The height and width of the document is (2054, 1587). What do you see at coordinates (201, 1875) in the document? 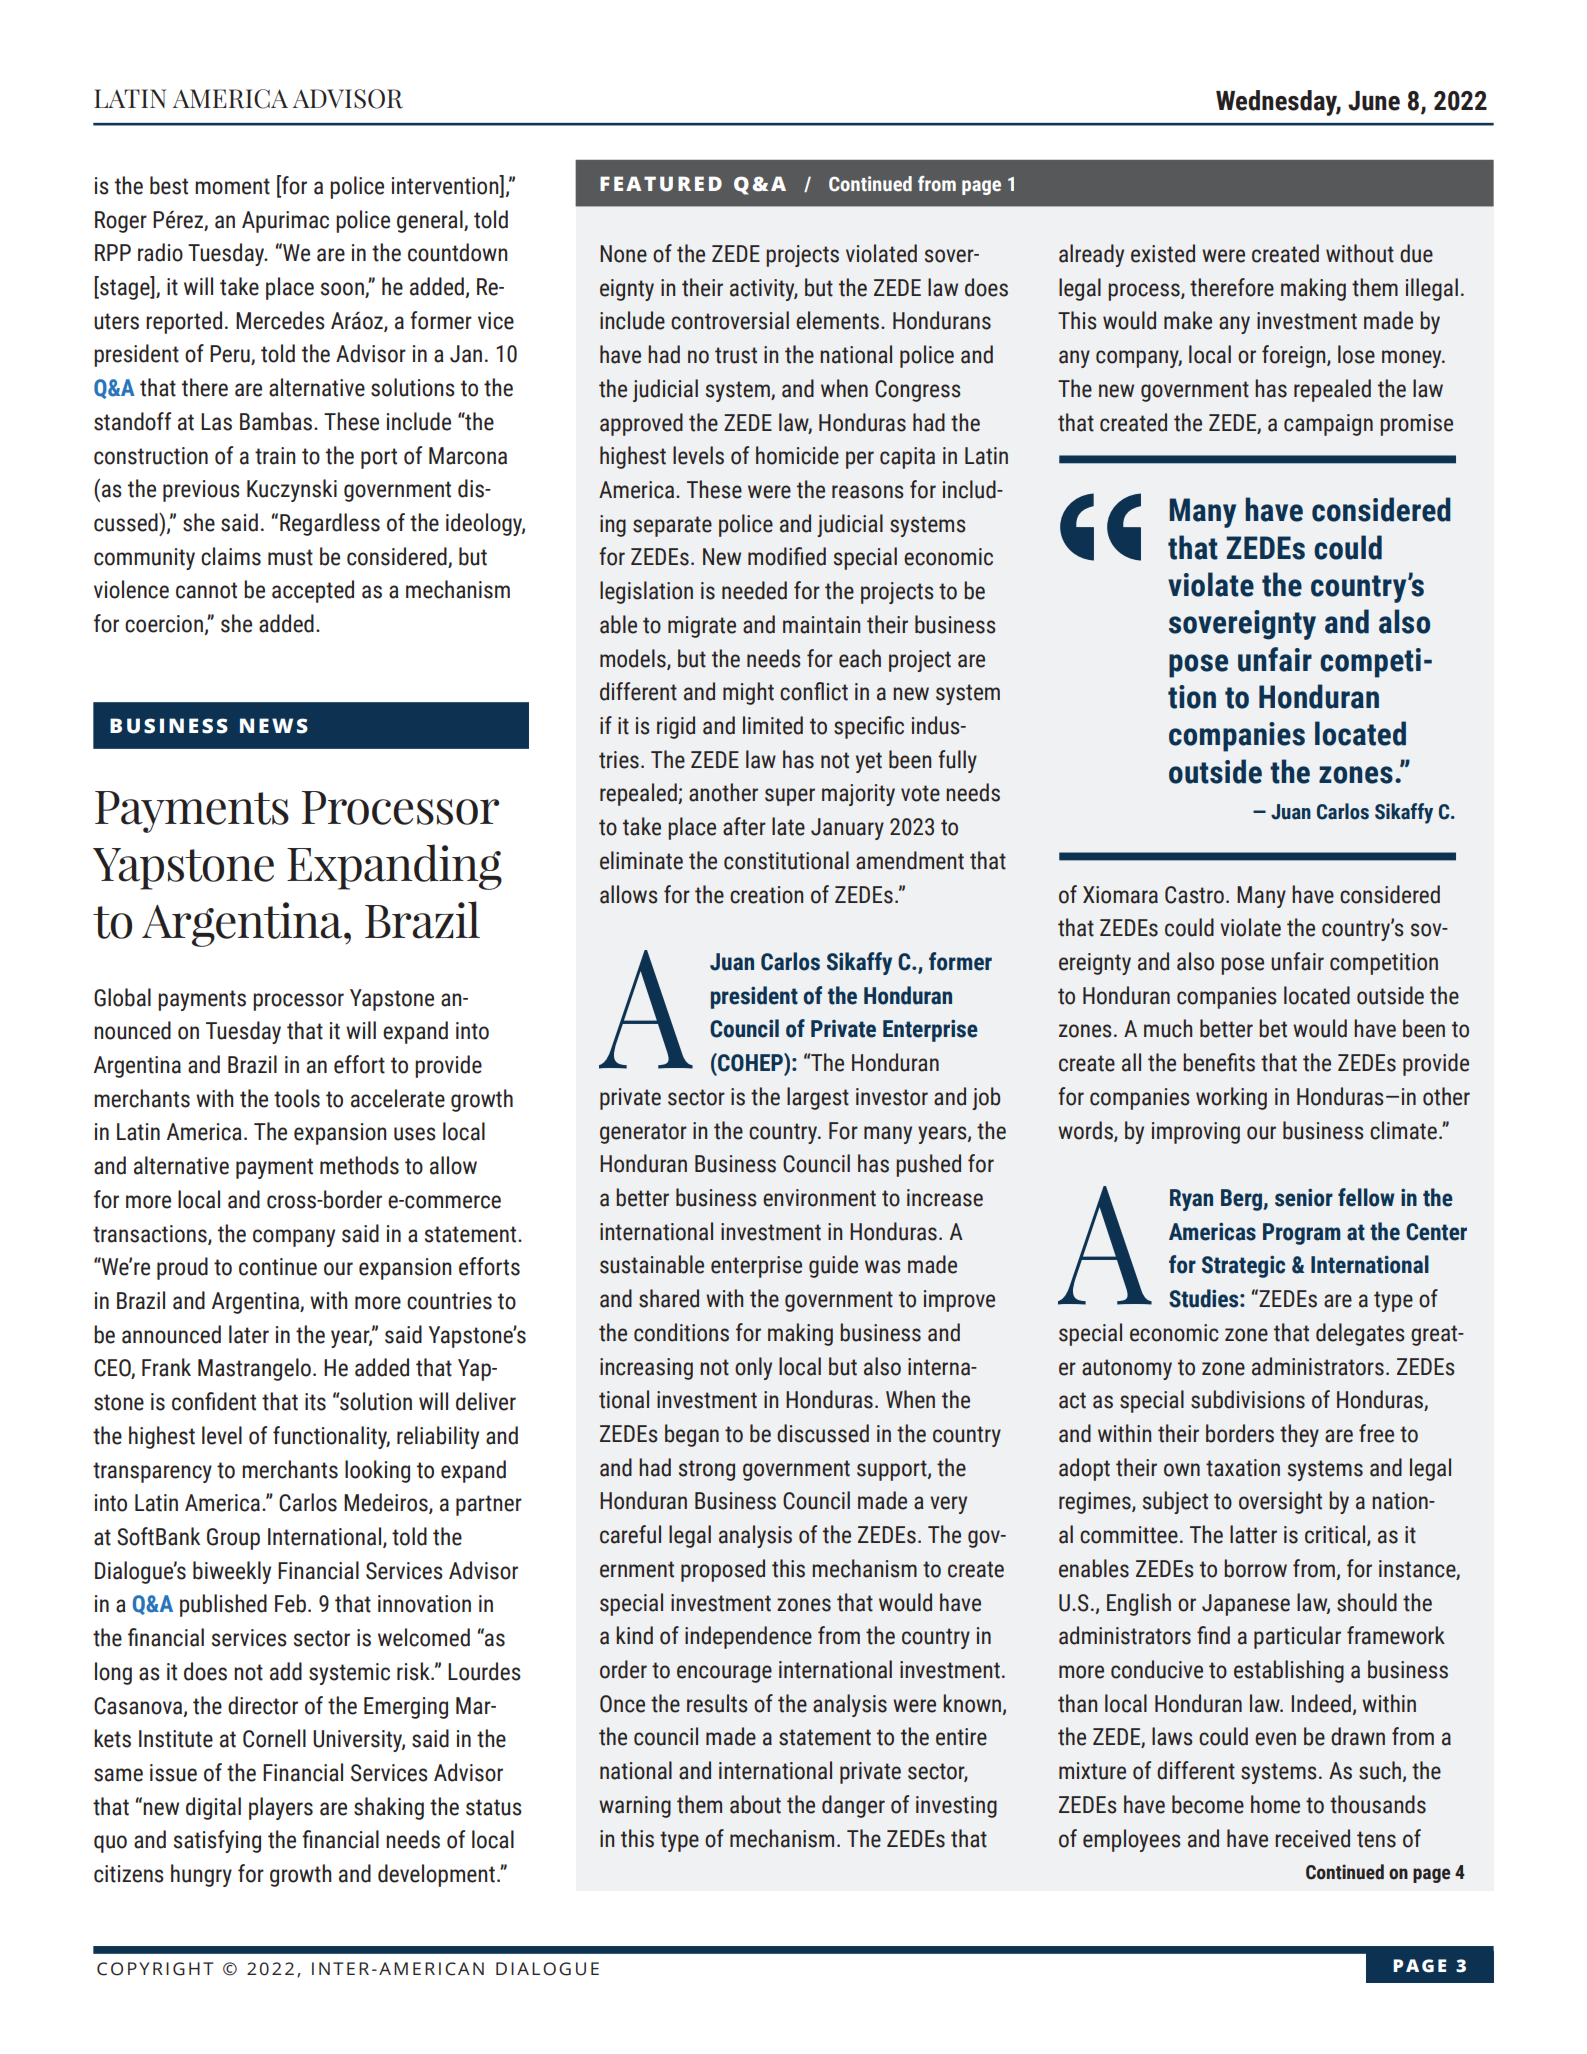
I see `hungry` at bounding box center [201, 1875].
